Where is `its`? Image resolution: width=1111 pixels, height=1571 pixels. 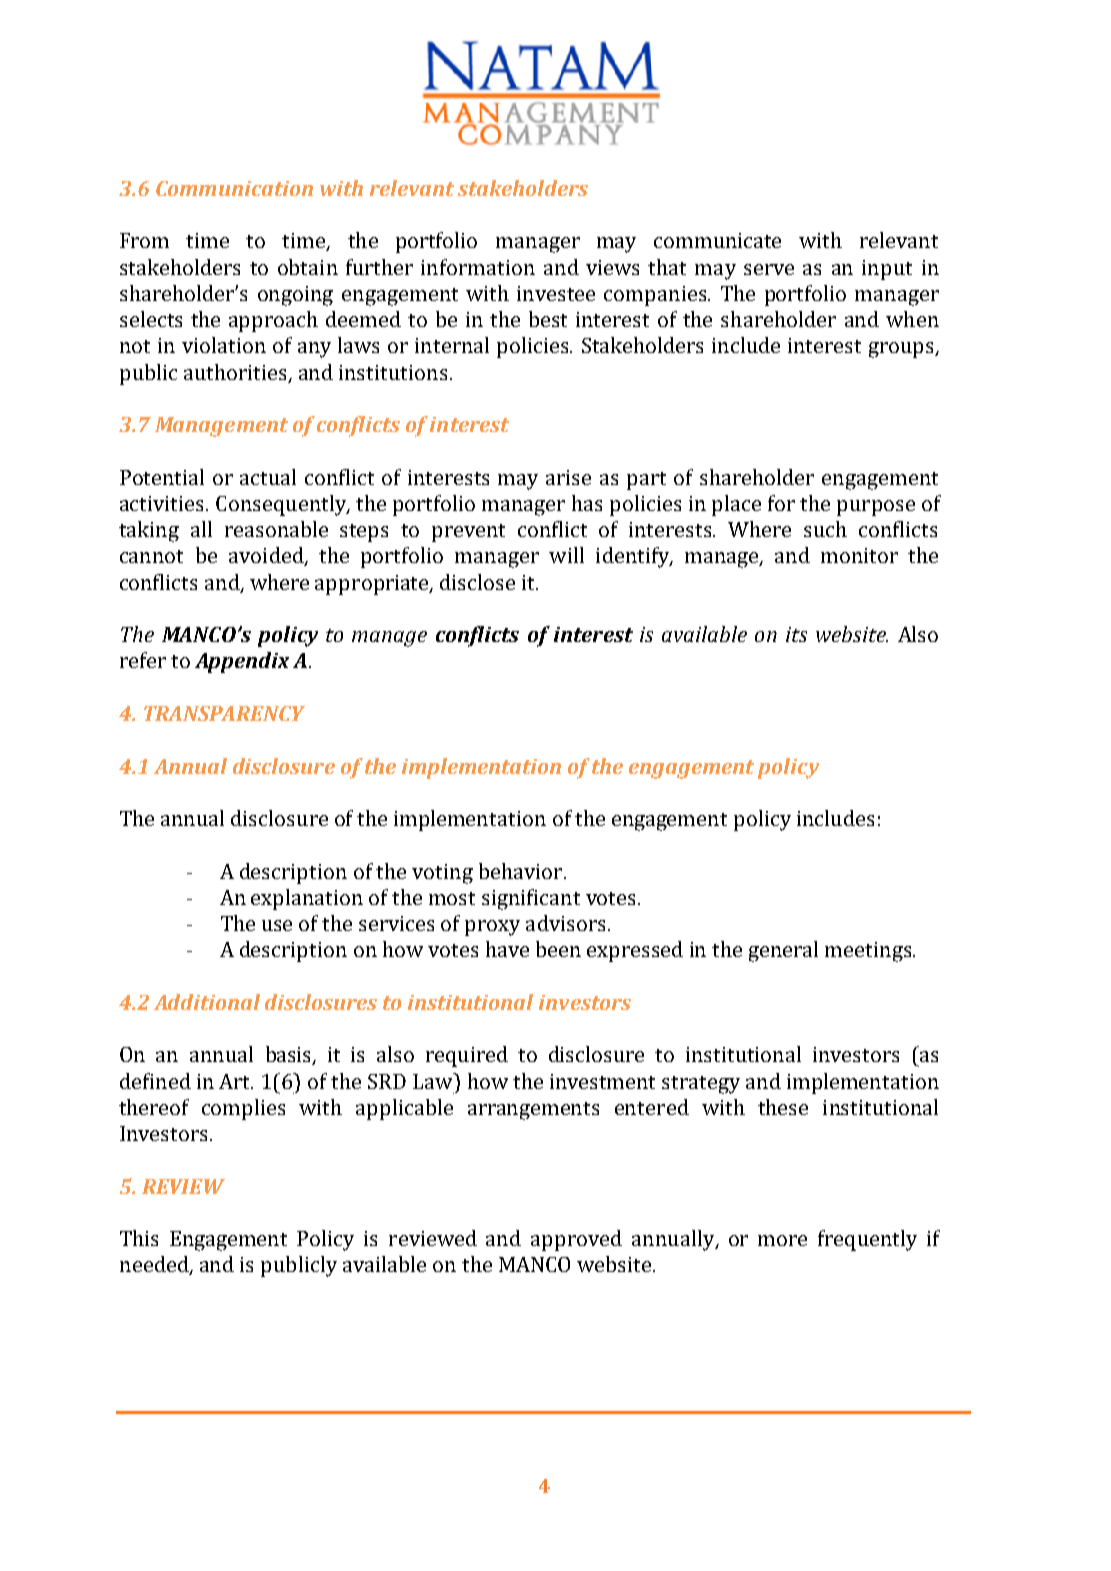
its is located at coordinates (796, 634).
